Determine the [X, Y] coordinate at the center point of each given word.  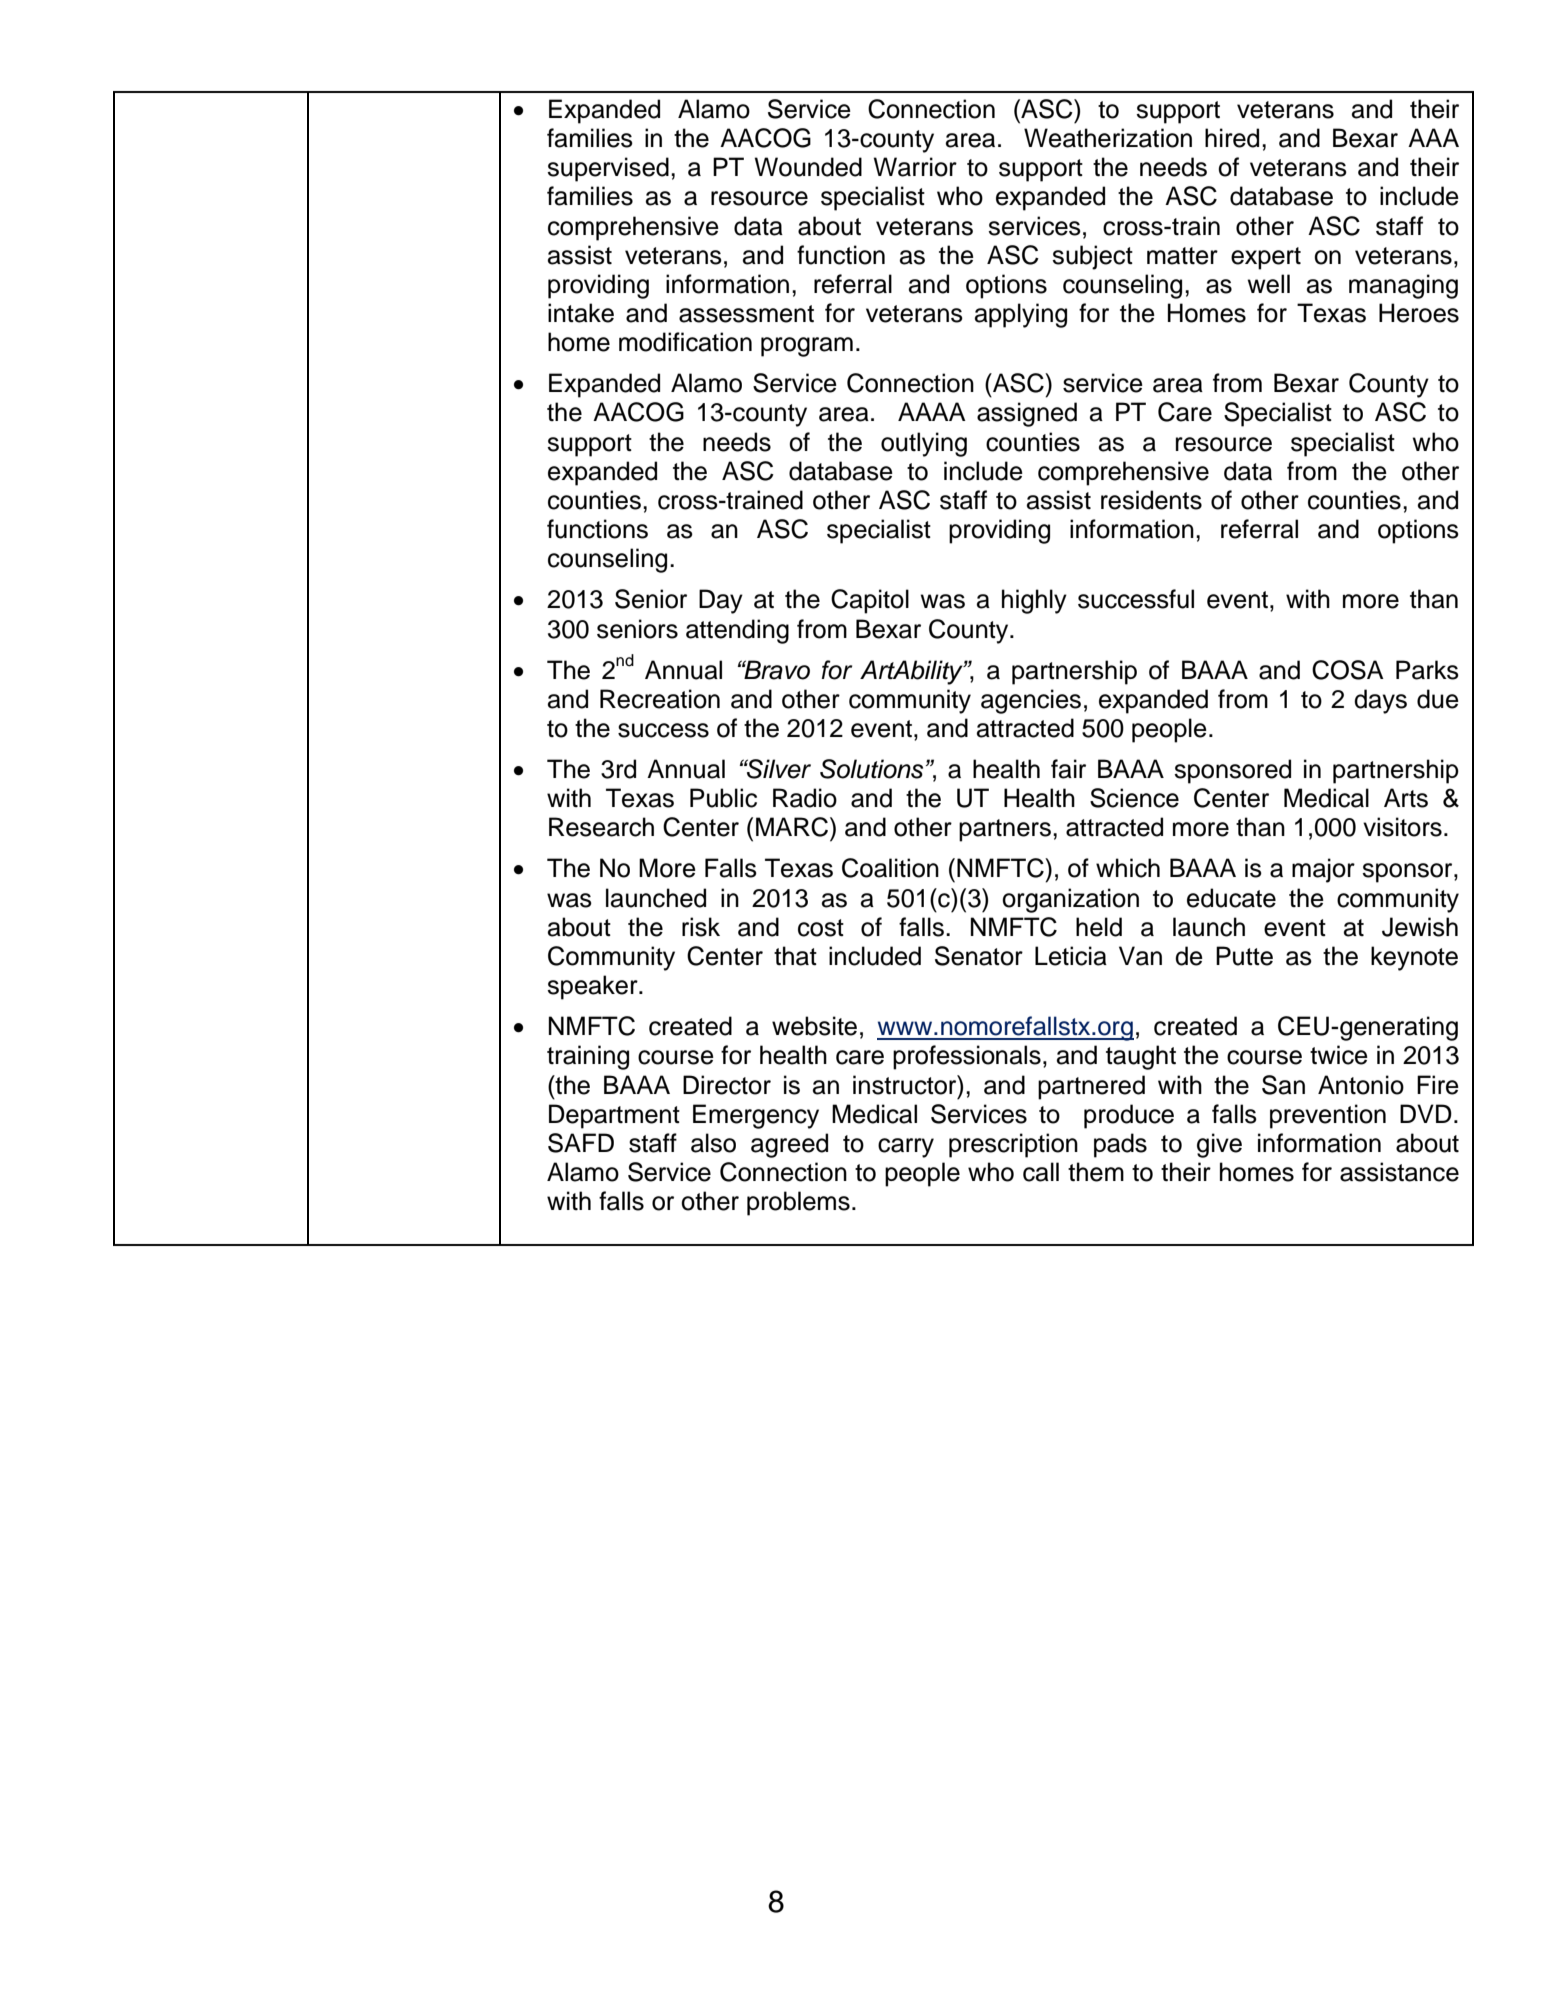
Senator [979, 956]
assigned [1027, 414]
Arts [1406, 798]
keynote [1414, 958]
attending [737, 631]
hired [1232, 138]
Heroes [1419, 313]
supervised [608, 169]
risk [701, 927]
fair [1068, 769]
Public [723, 798]
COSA [1348, 670]
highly [1034, 601]
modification [685, 342]
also [713, 1143]
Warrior [915, 167]
